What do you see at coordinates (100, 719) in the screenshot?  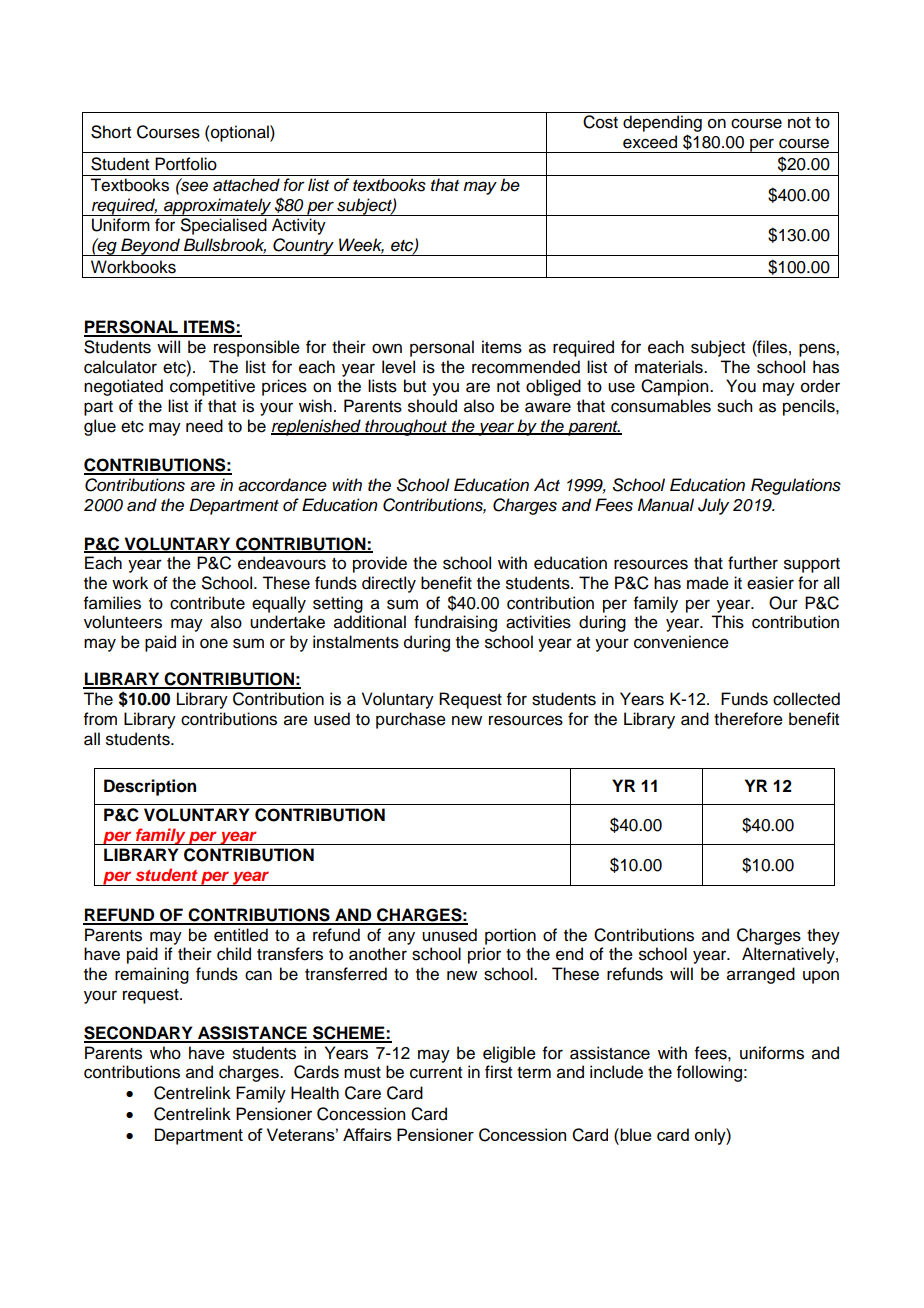 I see `from` at bounding box center [100, 719].
